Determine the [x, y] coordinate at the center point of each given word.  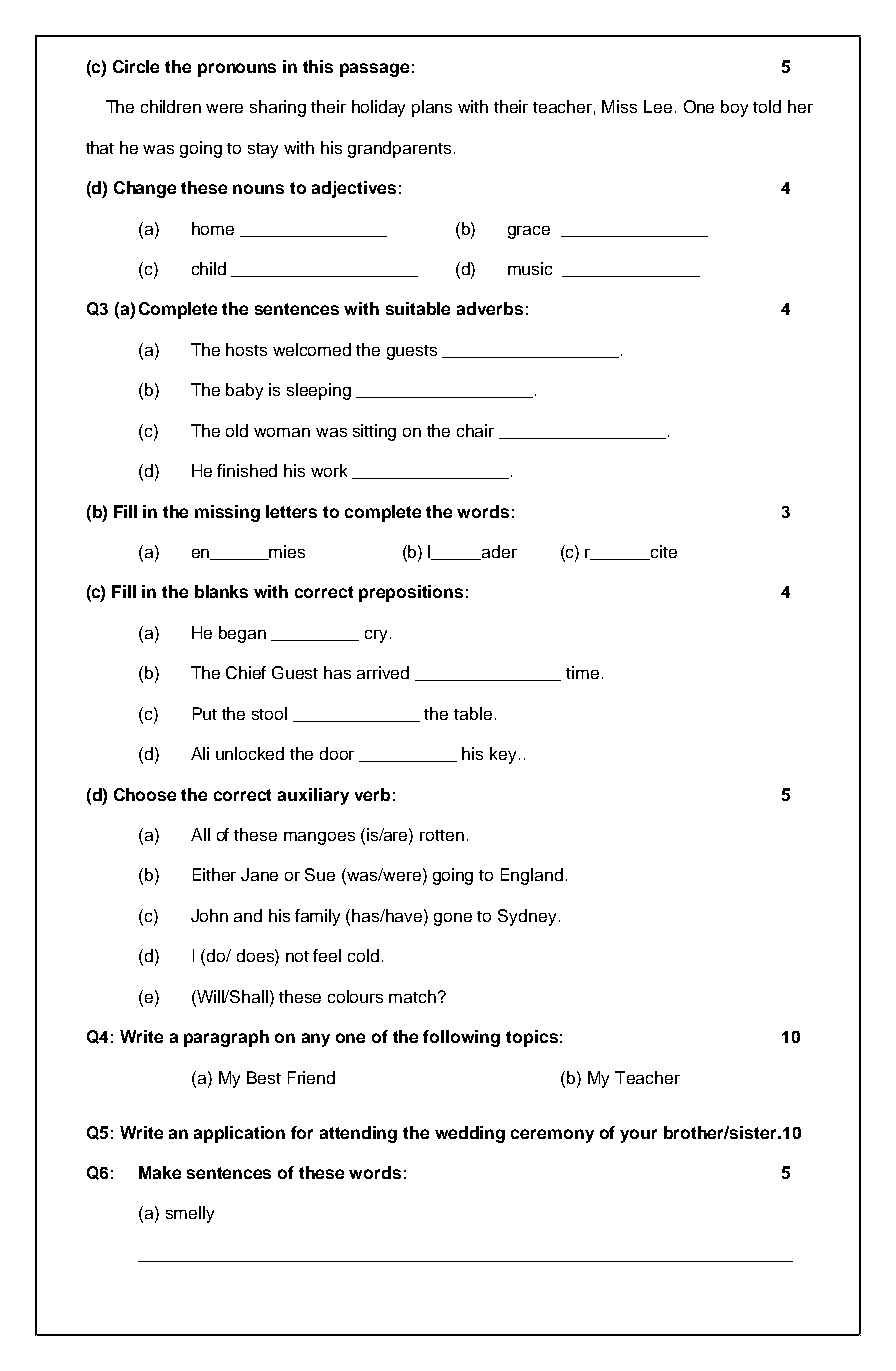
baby [244, 391]
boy [734, 108]
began [242, 634]
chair [475, 430]
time [582, 672]
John [209, 915]
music [530, 268]
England [532, 876]
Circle [136, 66]
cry [378, 636]
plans [432, 108]
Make [160, 1172]
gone [453, 919]
